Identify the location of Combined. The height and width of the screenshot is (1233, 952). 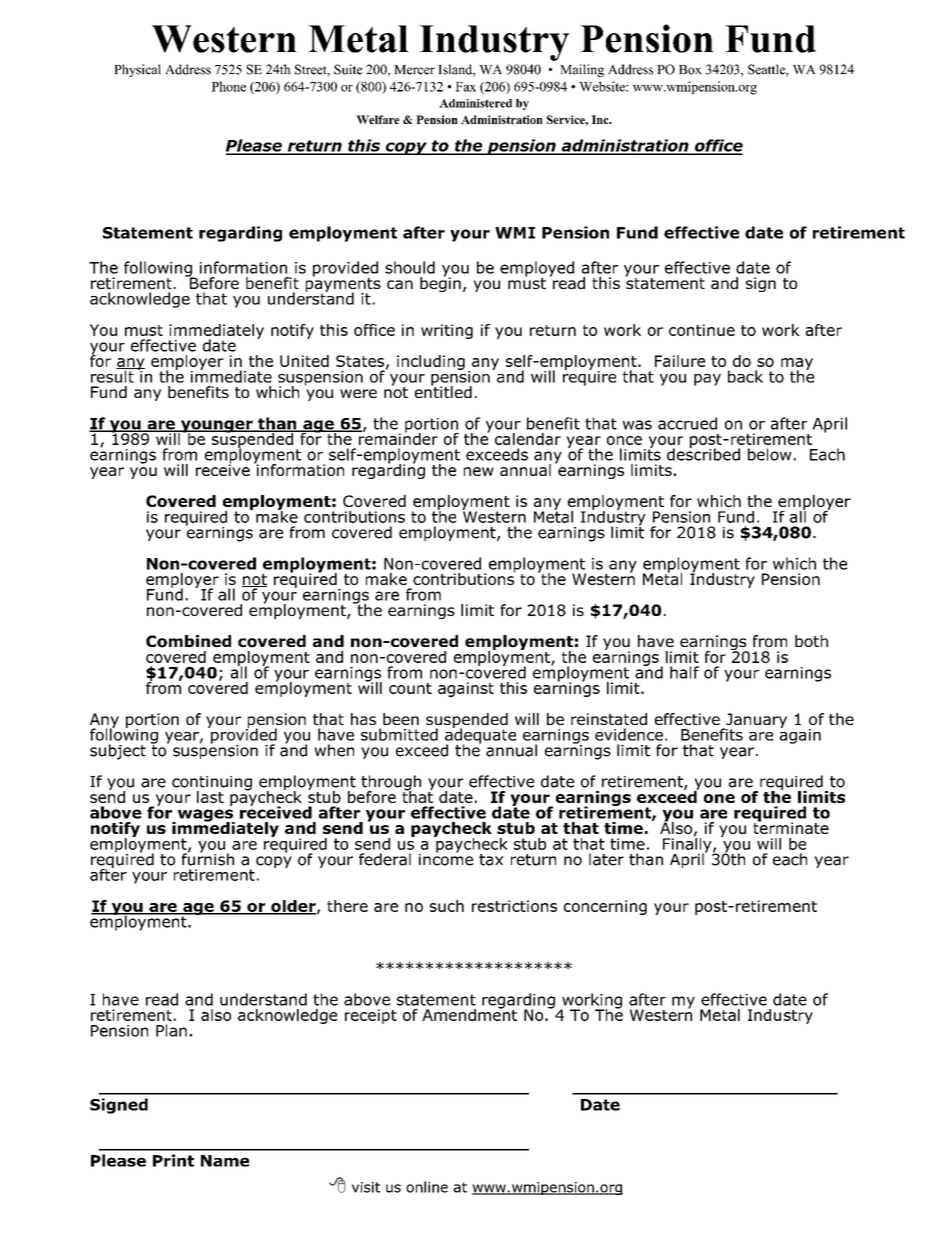
(188, 641).
